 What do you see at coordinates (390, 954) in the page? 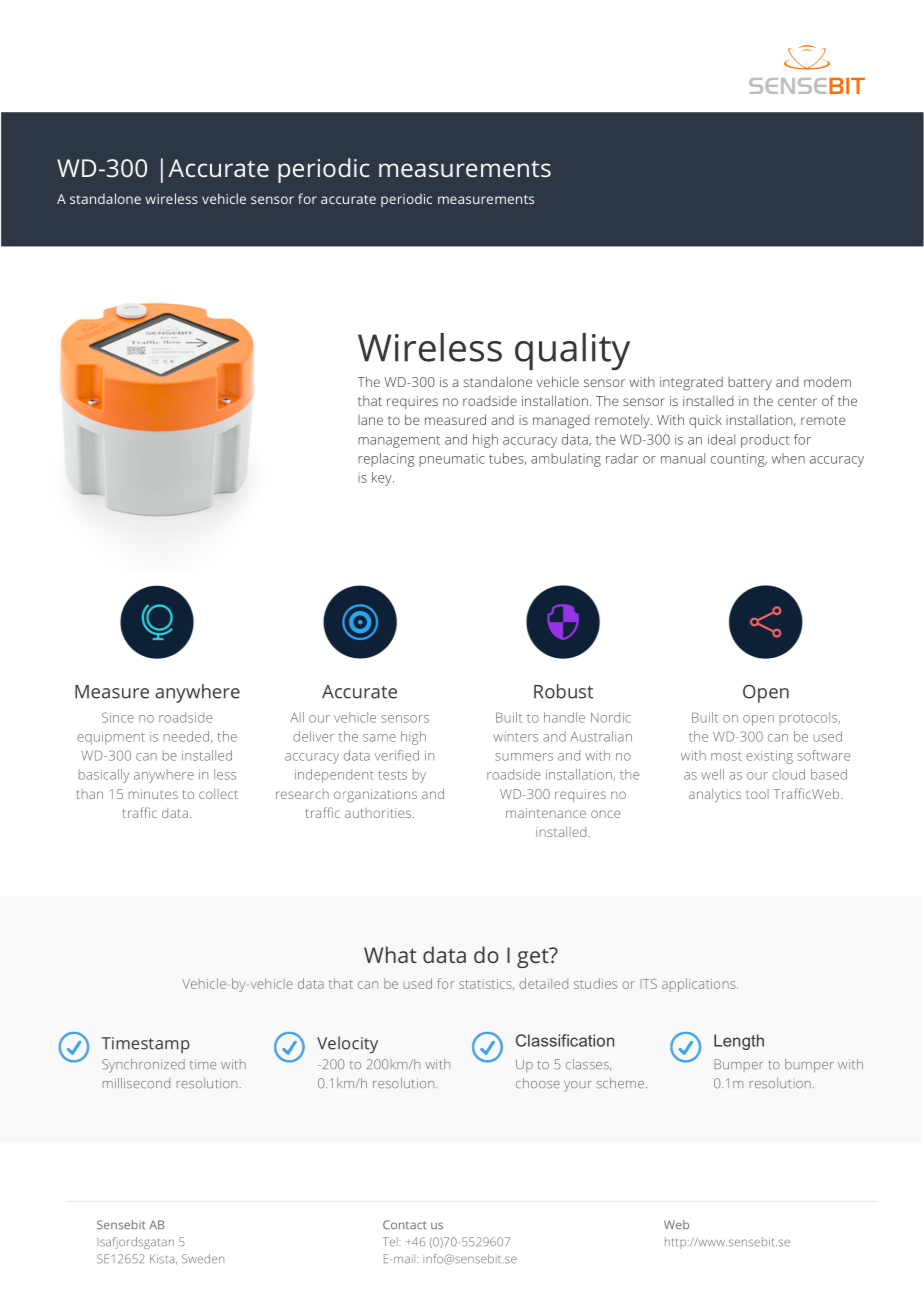
I see `What` at bounding box center [390, 954].
